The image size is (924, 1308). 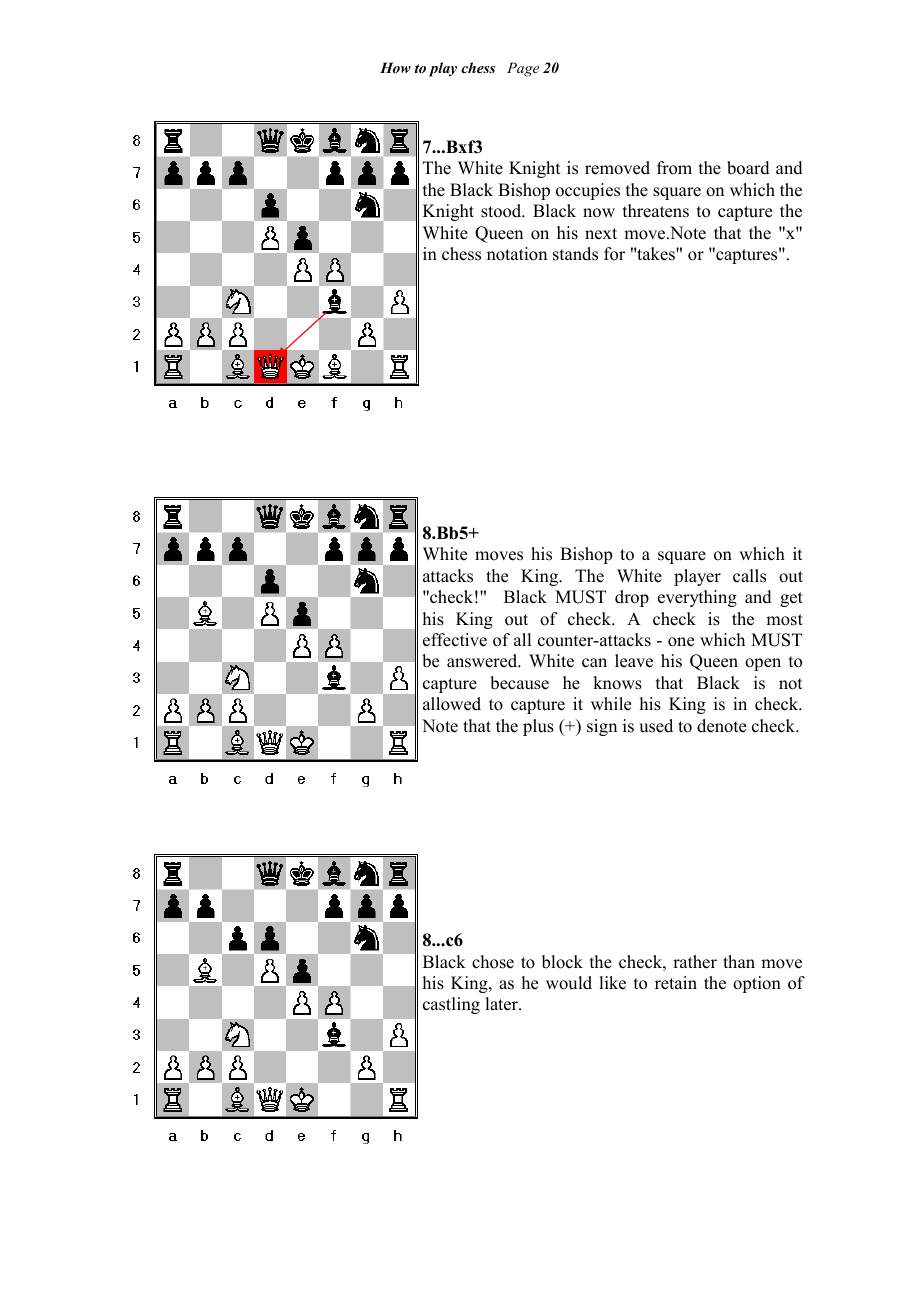 I want to click on board, so click(x=748, y=168).
